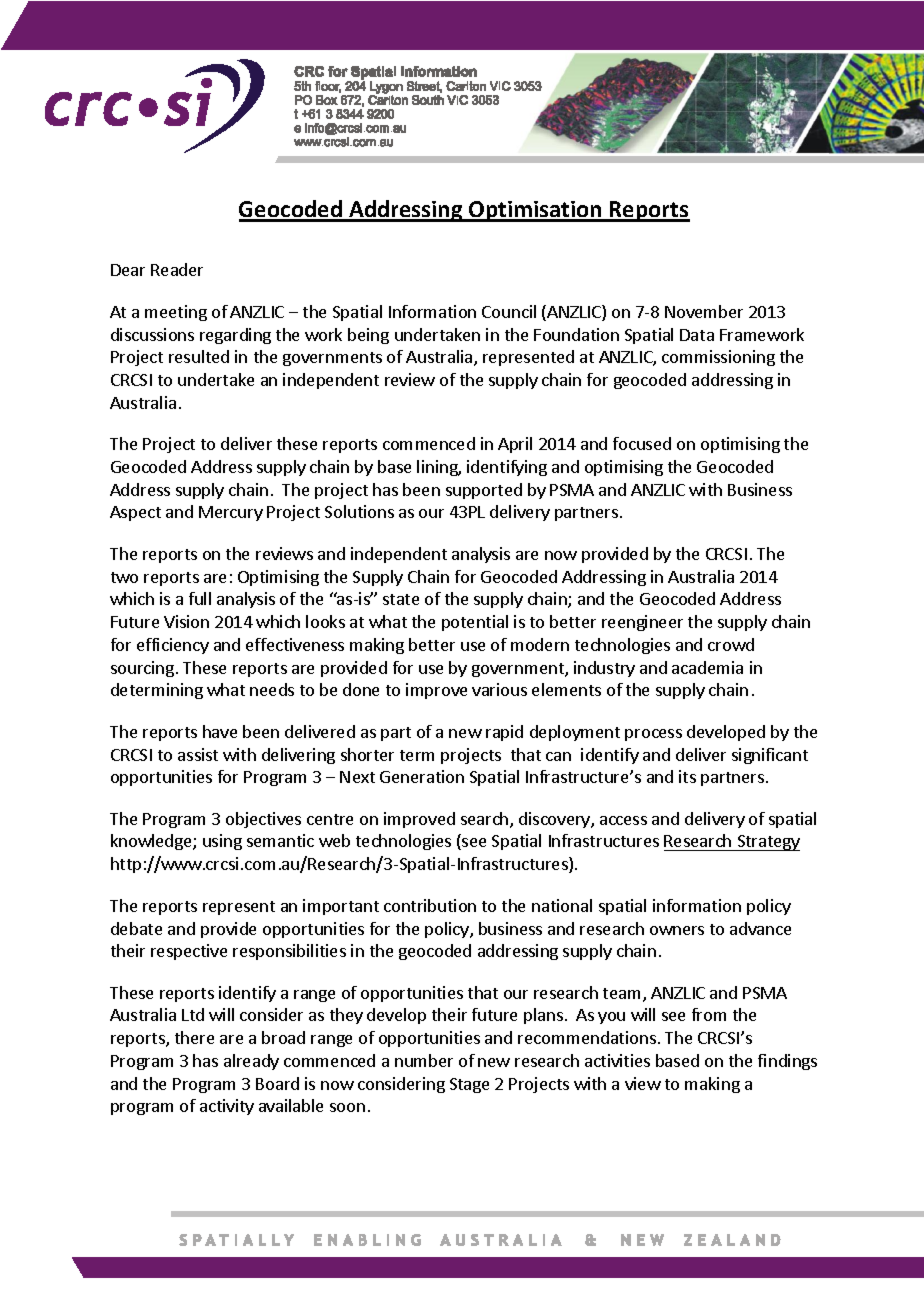 The width and height of the screenshot is (924, 1308). Describe the element at coordinates (707, 667) in the screenshot. I see `academia` at that location.
